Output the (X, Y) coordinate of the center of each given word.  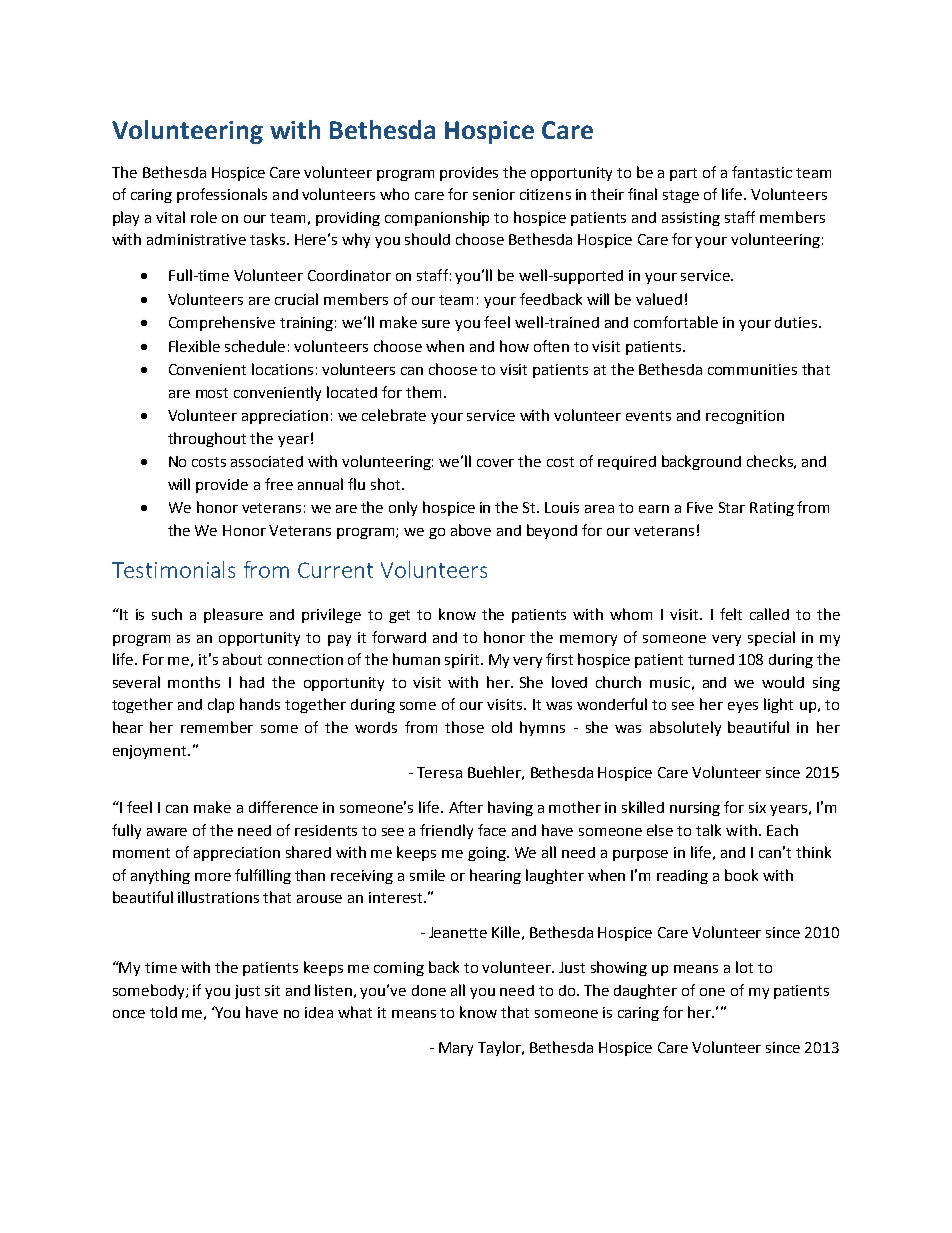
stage (681, 196)
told (163, 1012)
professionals (222, 195)
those (464, 727)
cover (495, 463)
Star (732, 507)
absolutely (685, 728)
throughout (207, 439)
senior (494, 194)
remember (217, 727)
